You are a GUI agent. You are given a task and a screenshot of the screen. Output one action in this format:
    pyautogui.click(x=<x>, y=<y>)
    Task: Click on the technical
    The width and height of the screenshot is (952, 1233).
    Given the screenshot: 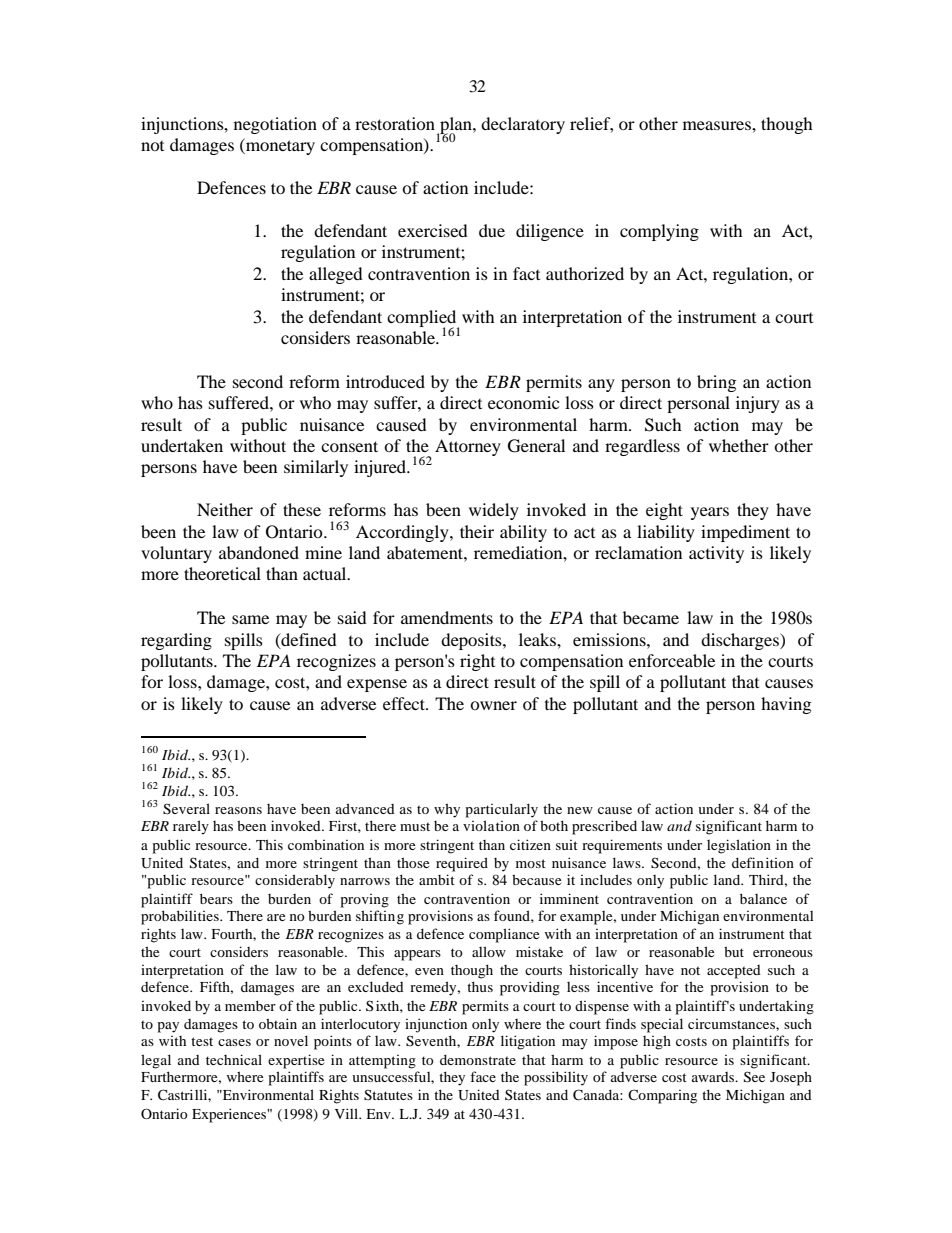 What is the action you would take?
    pyautogui.click(x=234, y=1059)
